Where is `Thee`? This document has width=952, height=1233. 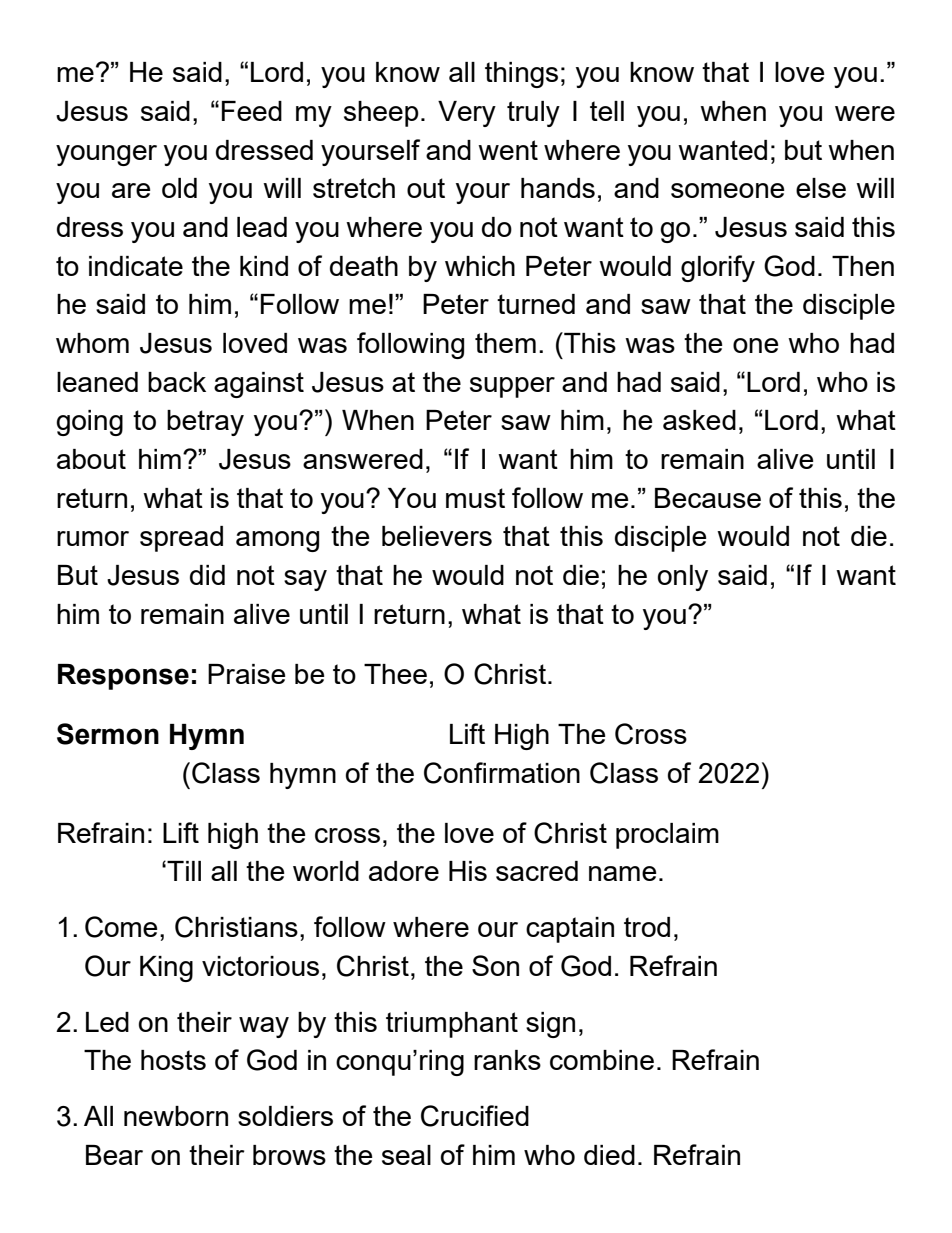
Thee is located at coordinates (395, 674).
